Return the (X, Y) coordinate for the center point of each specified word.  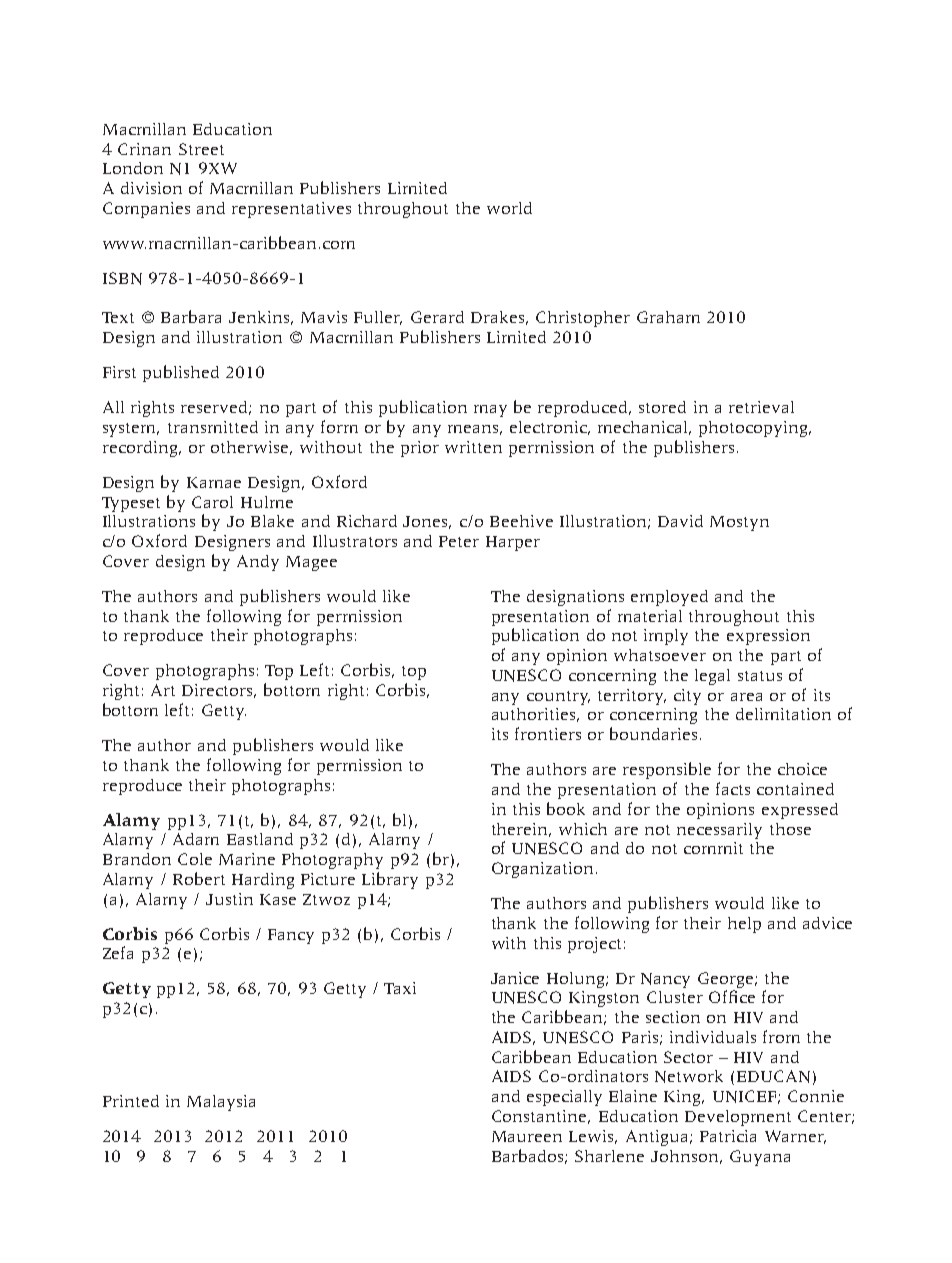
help (744, 925)
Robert (199, 878)
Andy (258, 563)
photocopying (754, 429)
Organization (542, 870)
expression (768, 637)
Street (201, 149)
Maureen (527, 1136)
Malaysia (221, 1103)
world (509, 208)
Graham (668, 317)
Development (738, 1118)
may (490, 411)
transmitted (213, 427)
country (558, 698)
